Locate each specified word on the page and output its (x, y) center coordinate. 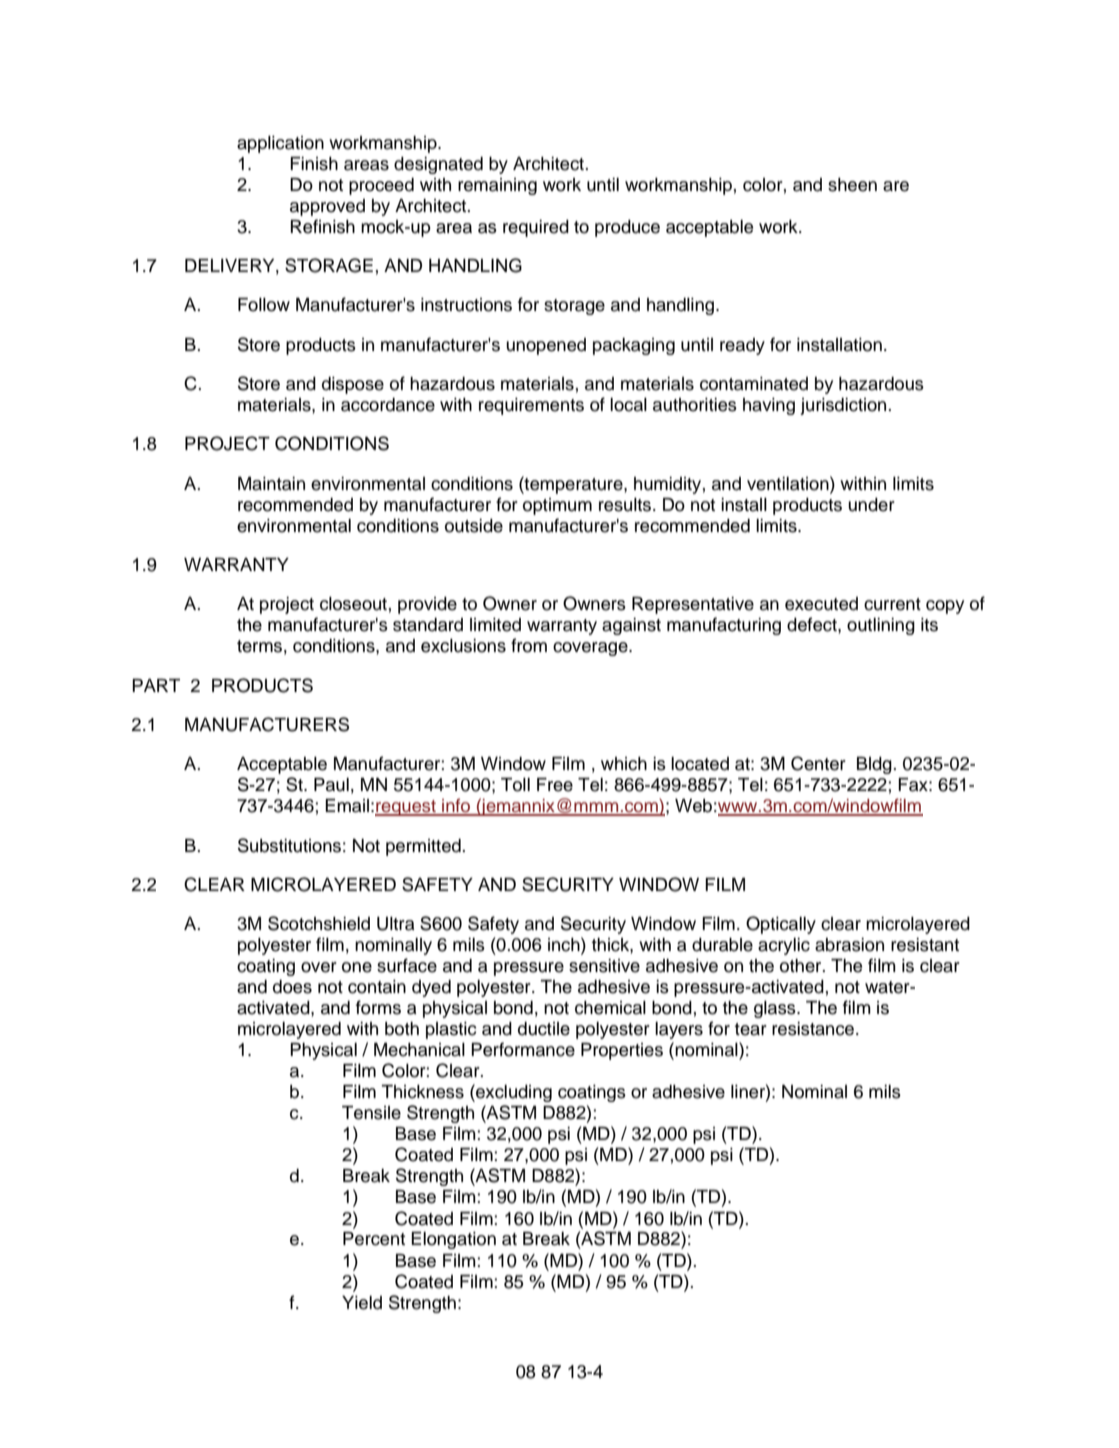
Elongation (453, 1240)
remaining (497, 186)
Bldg (875, 765)
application (280, 144)
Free (555, 785)
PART (156, 685)
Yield (362, 1303)
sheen (852, 185)
